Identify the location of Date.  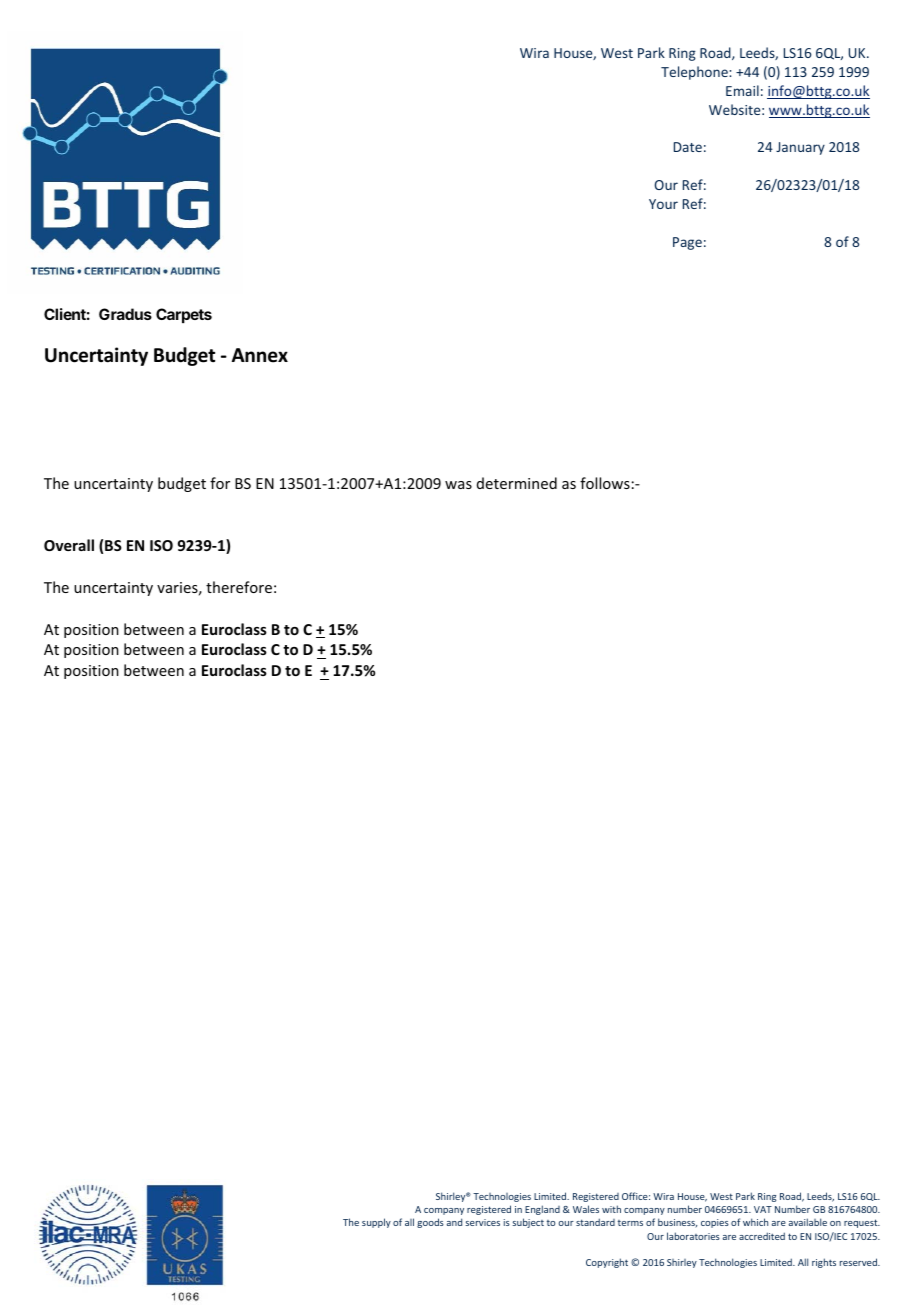
(688, 147).
